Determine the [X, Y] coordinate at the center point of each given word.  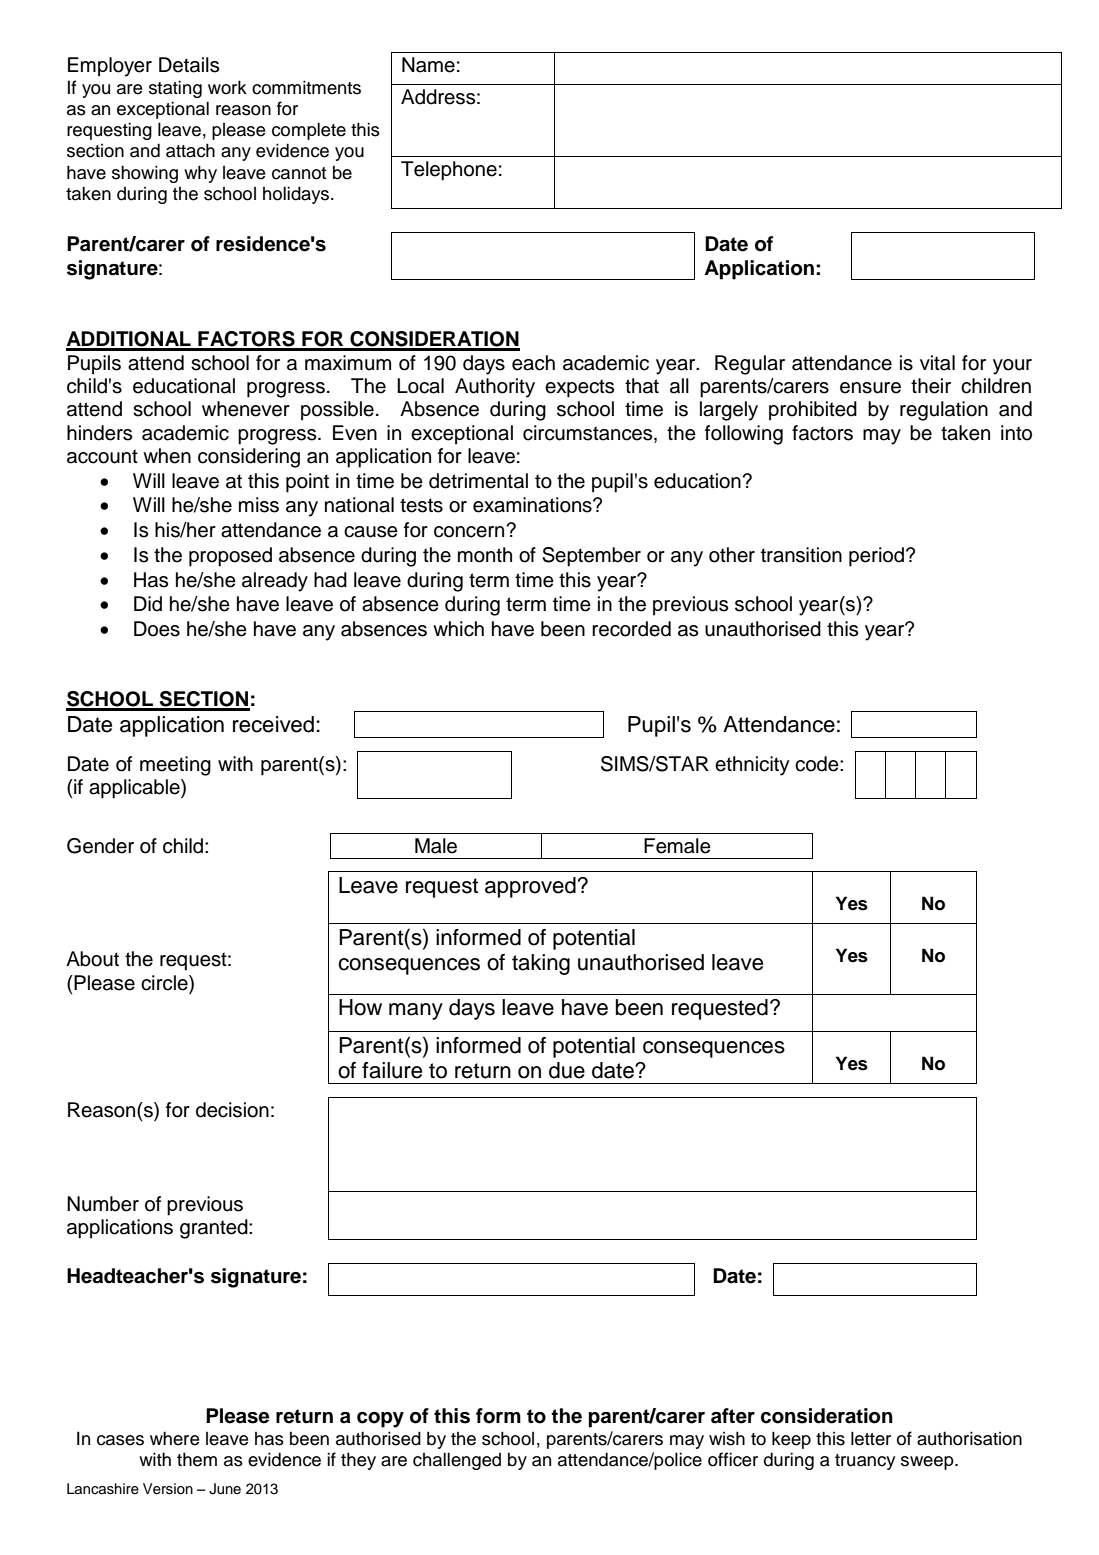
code [818, 764]
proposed [230, 557]
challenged [457, 1461]
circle [165, 983]
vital [937, 363]
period [876, 557]
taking [541, 964]
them [197, 1459]
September [591, 557]
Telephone [449, 171]
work [227, 87]
